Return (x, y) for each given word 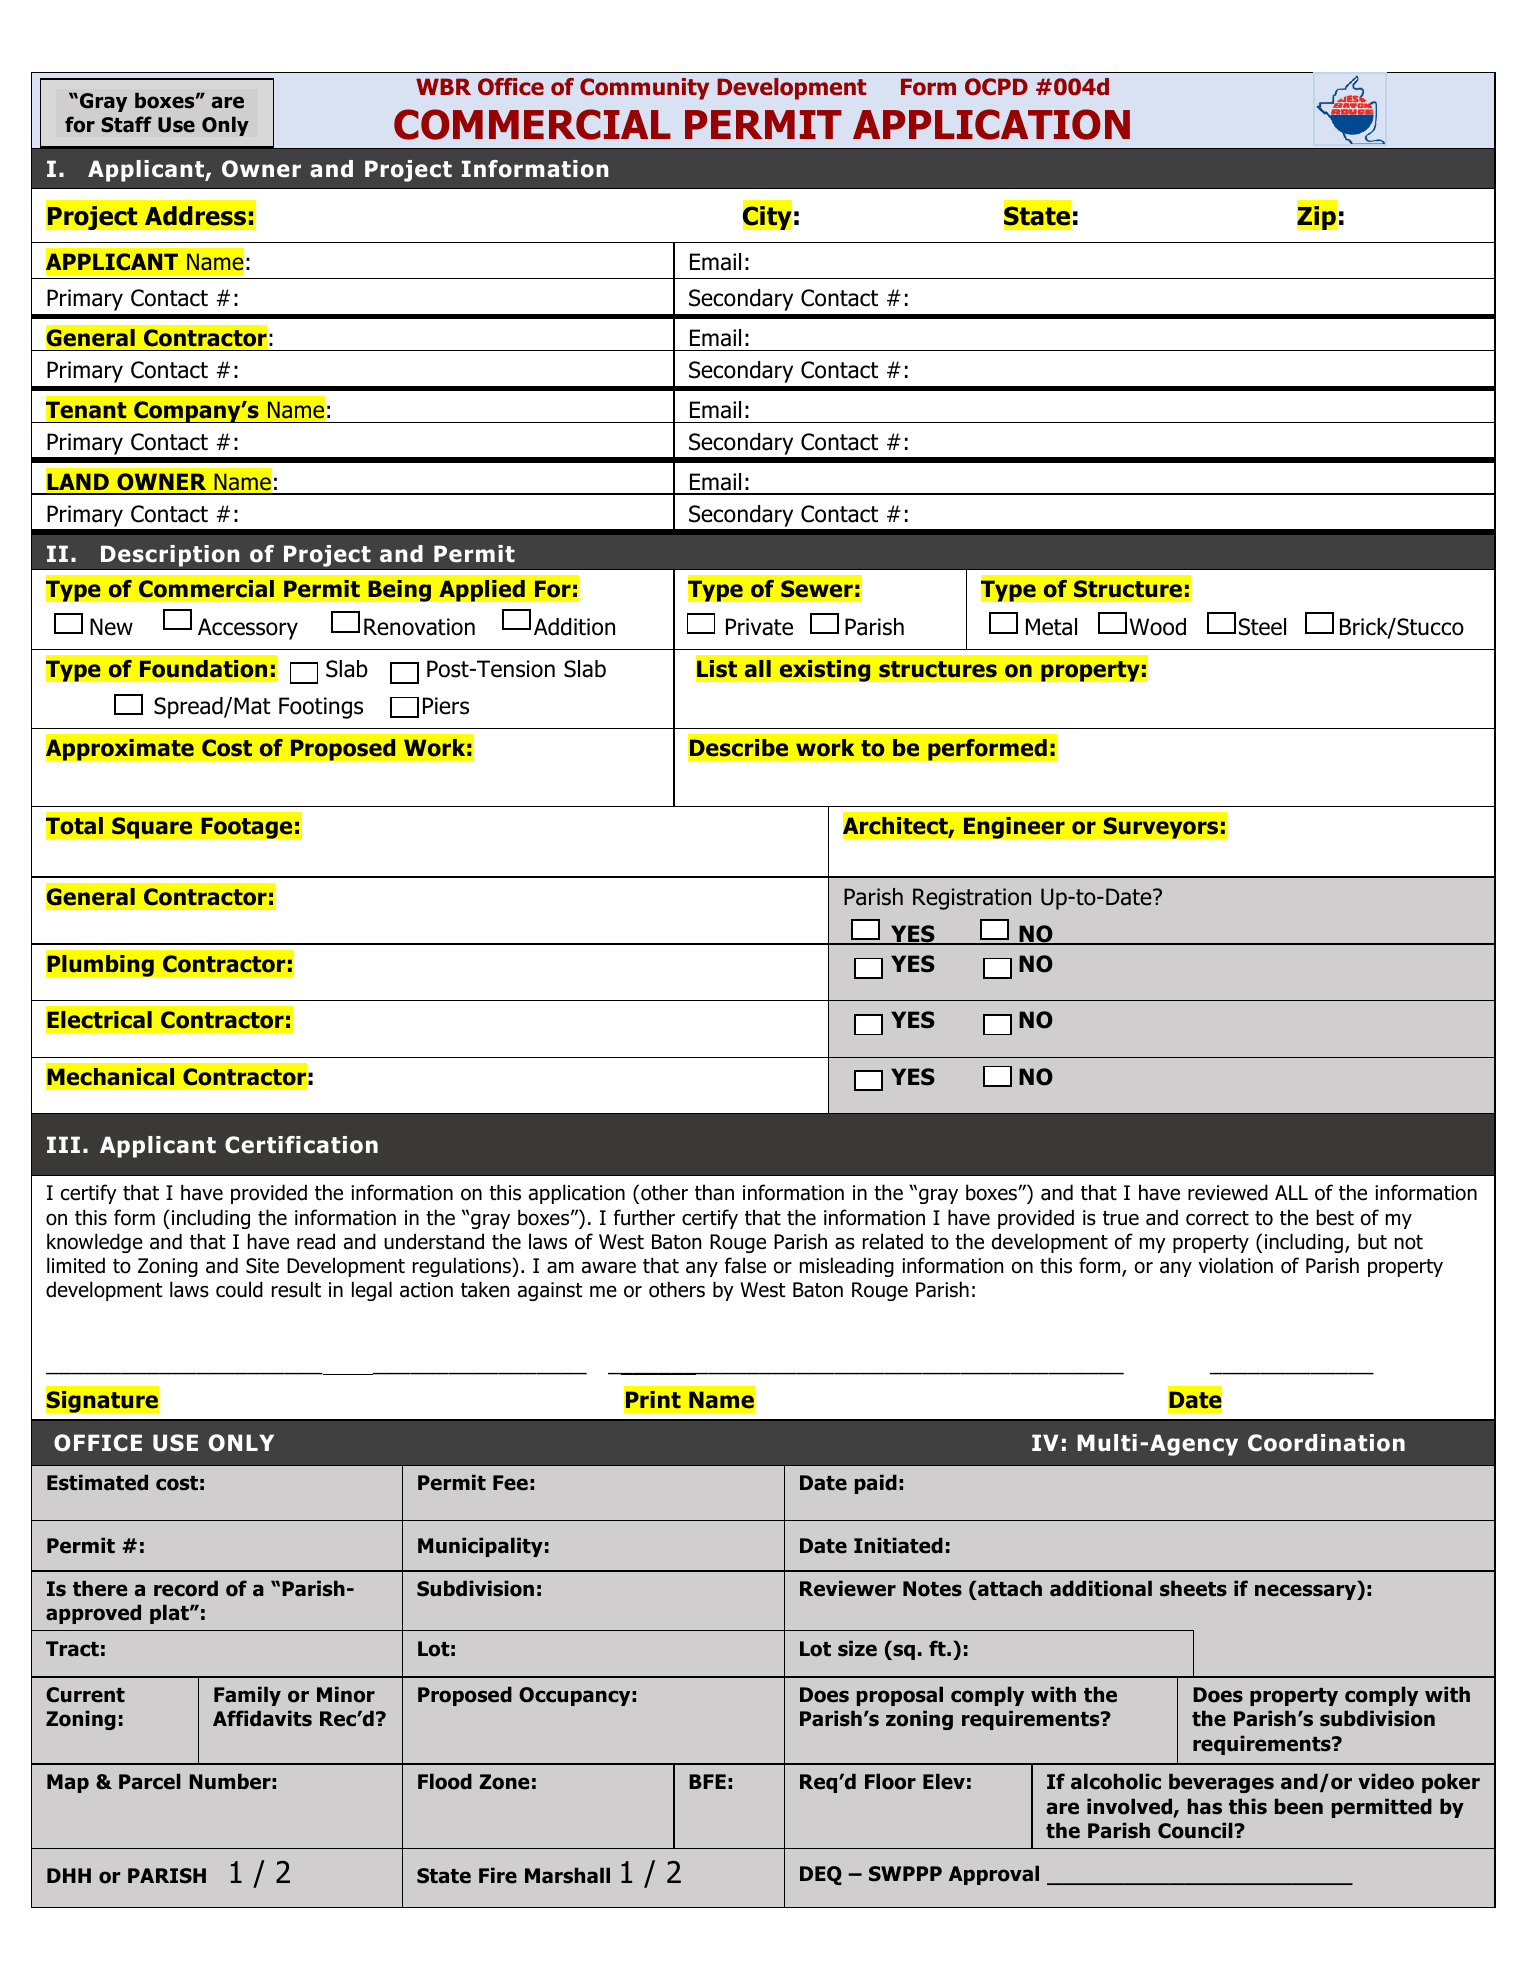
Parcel (150, 1781)
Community (644, 89)
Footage (247, 828)
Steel (1262, 627)
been (1299, 1806)
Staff (126, 124)
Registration (972, 899)
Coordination (1326, 1443)
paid (876, 1484)
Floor (890, 1781)
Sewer (817, 589)
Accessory (248, 629)
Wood (1157, 627)
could (239, 1289)
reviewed (1228, 1192)
